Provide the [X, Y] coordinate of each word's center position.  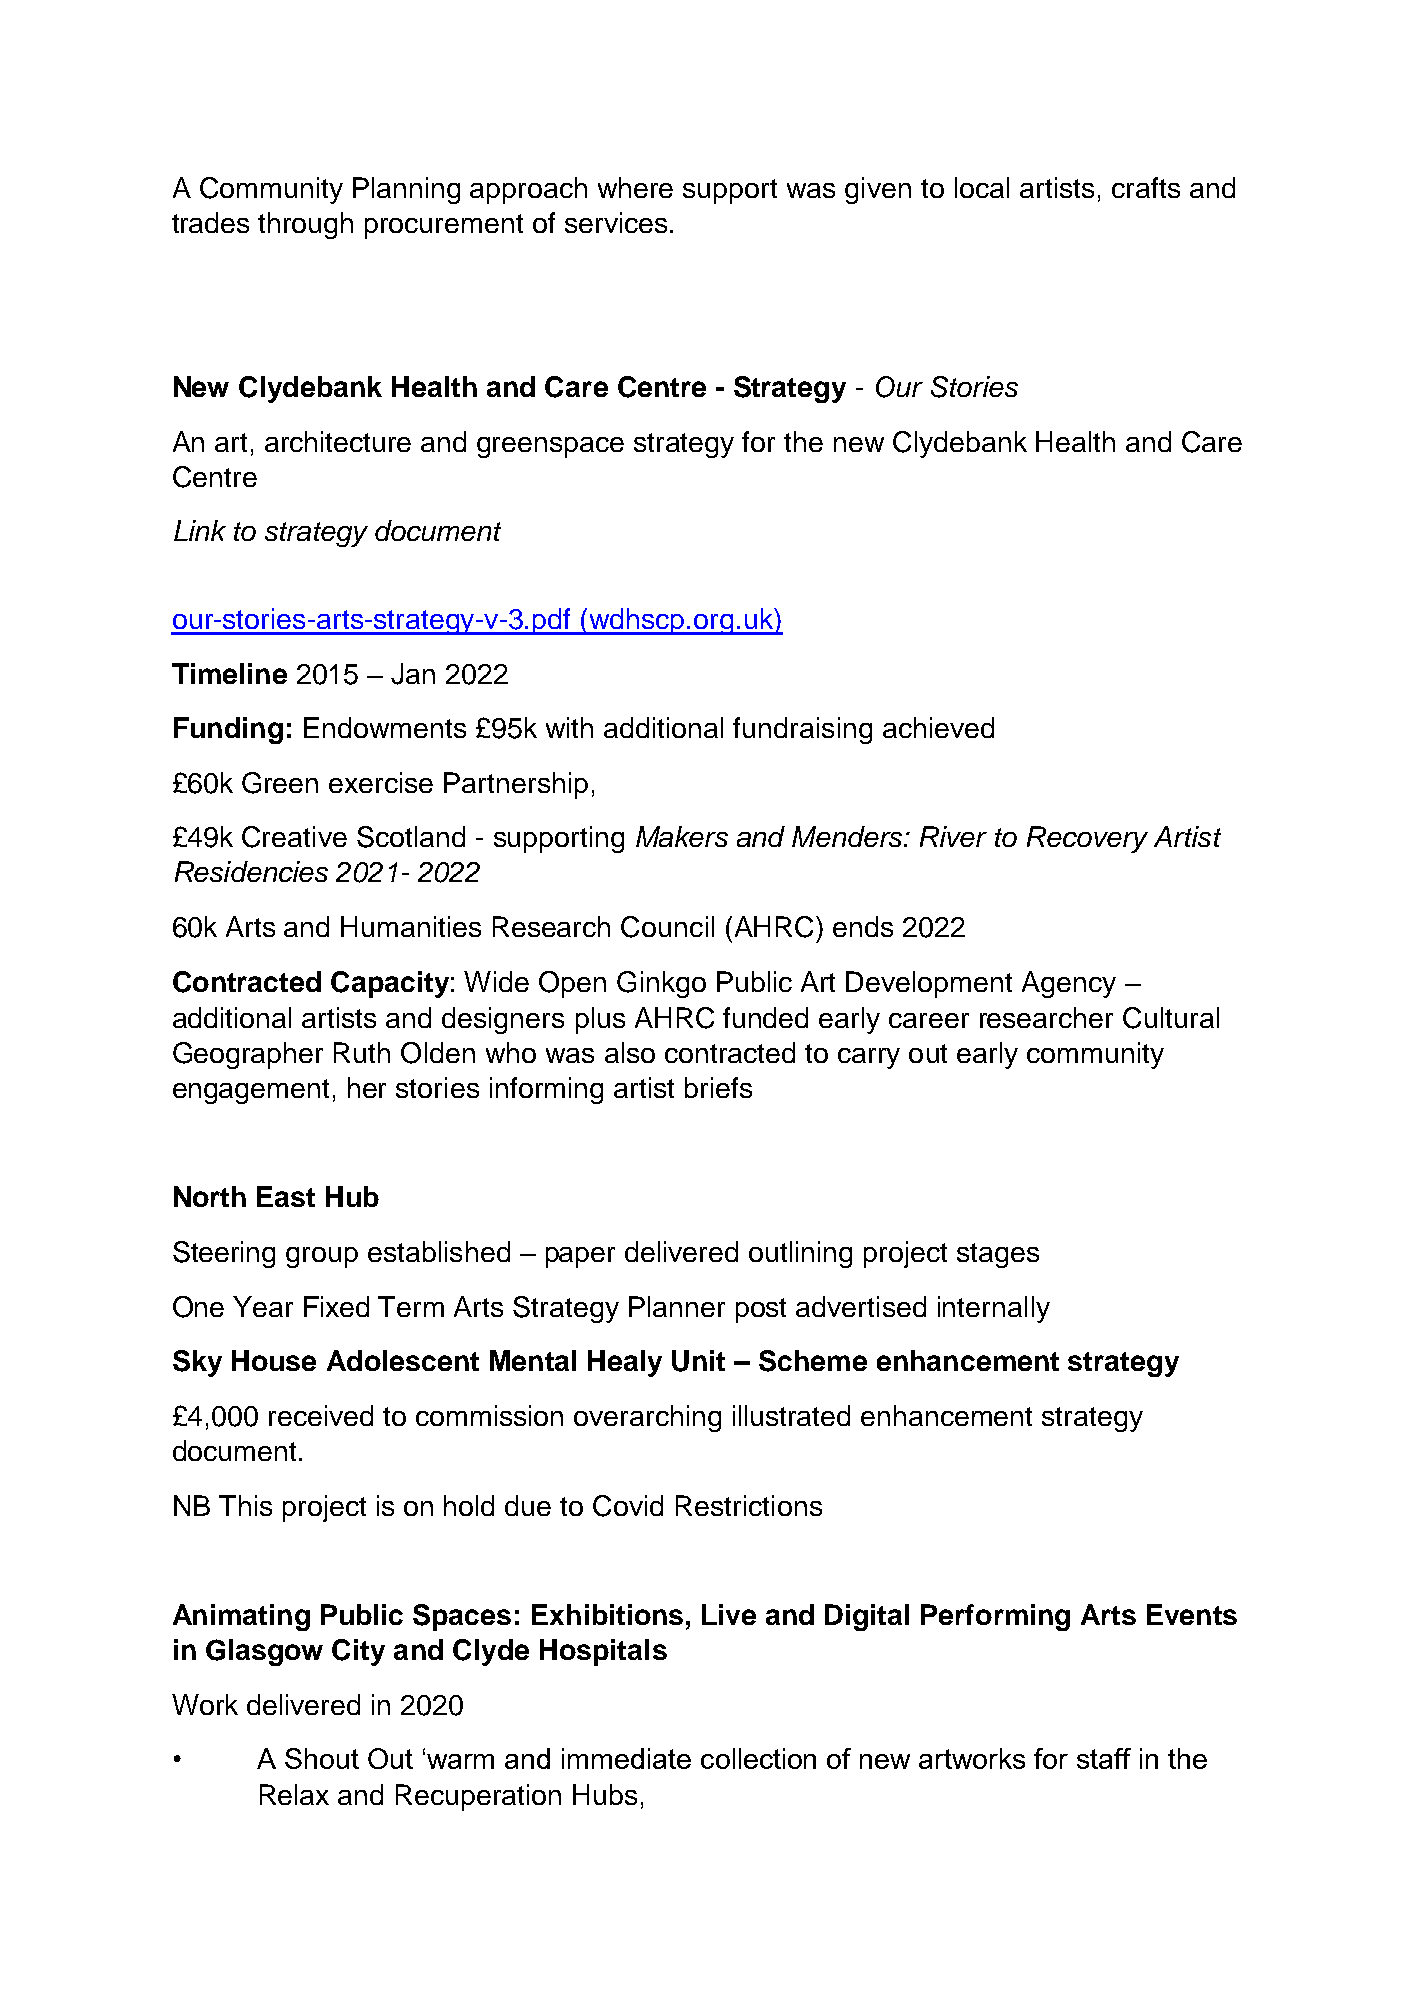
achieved [938, 727]
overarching [647, 1418]
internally [994, 1309]
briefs [718, 1087]
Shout [322, 1758]
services [616, 222]
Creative [294, 837]
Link [200, 530]
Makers [682, 836]
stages [998, 1255]
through [305, 225]
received [321, 1415]
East [286, 1196]
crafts [1146, 187]
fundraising [802, 730]
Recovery [1087, 839]
